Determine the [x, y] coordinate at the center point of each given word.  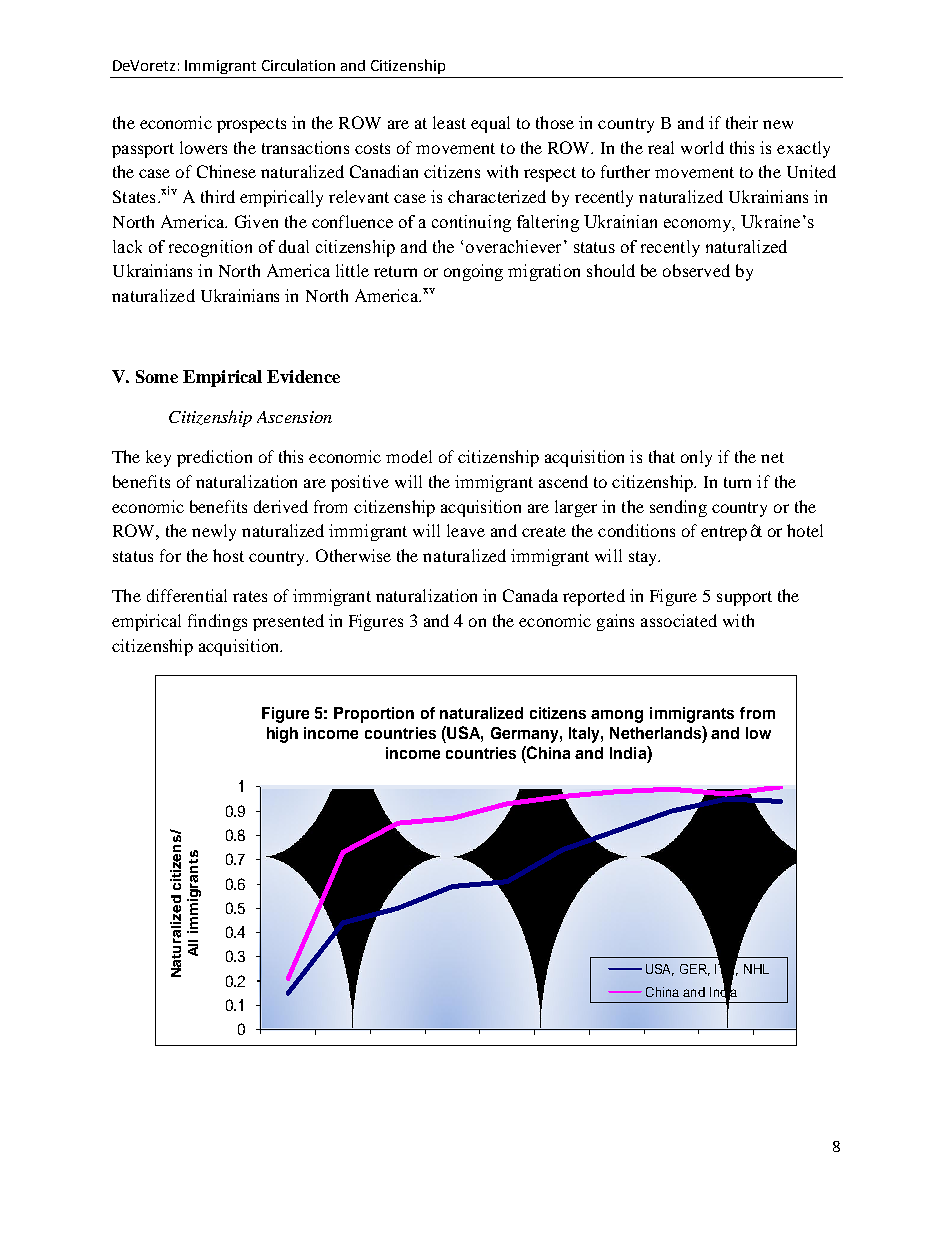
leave [466, 530]
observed [696, 270]
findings [217, 622]
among [617, 716]
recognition [210, 248]
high [282, 735]
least [449, 122]
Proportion [374, 715]
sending [678, 508]
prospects [251, 125]
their [742, 122]
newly [214, 532]
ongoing [473, 272]
